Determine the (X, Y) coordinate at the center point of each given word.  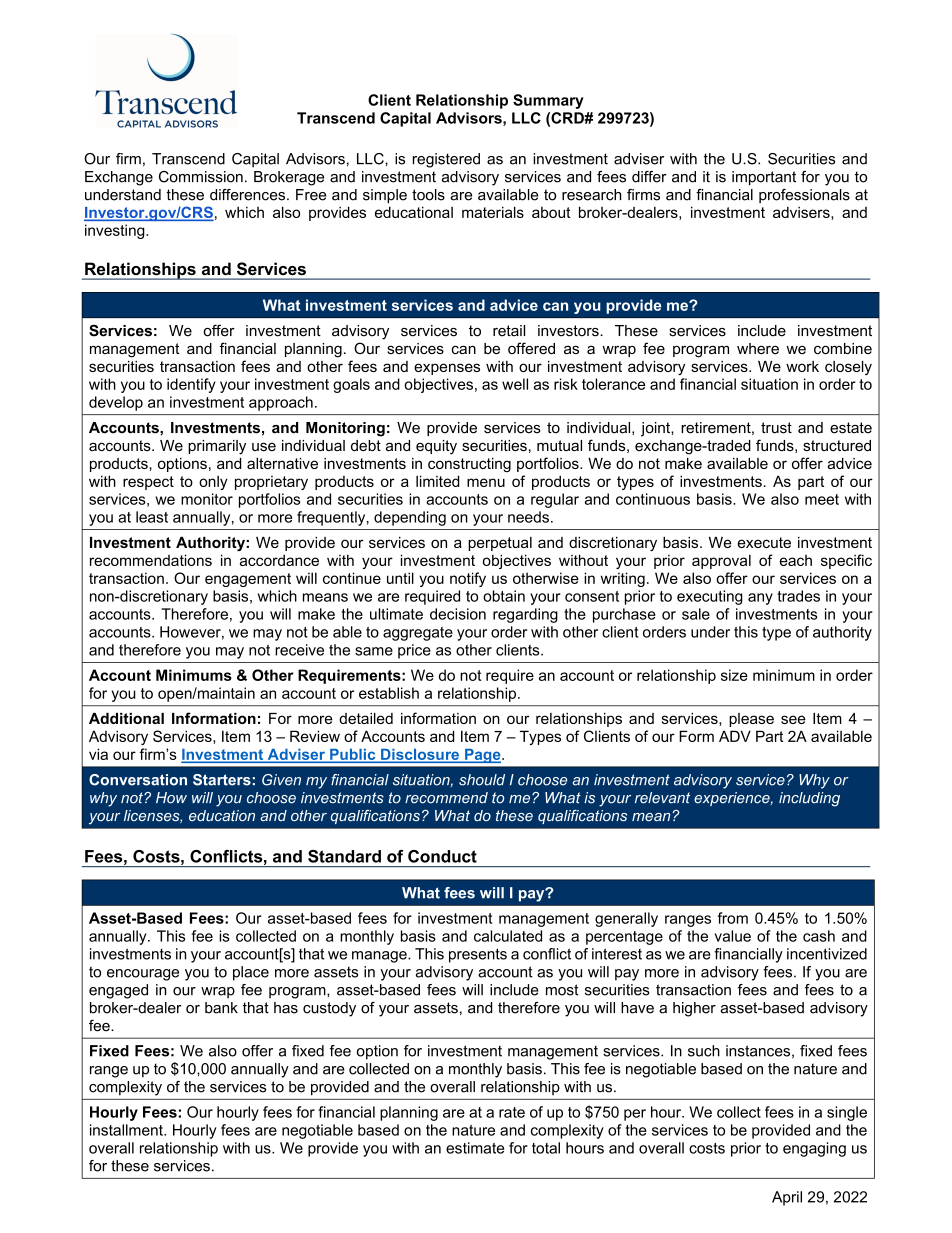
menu (486, 482)
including (809, 799)
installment (127, 1130)
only (213, 482)
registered (446, 160)
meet (822, 499)
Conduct (442, 856)
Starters (222, 780)
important (764, 178)
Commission (201, 177)
